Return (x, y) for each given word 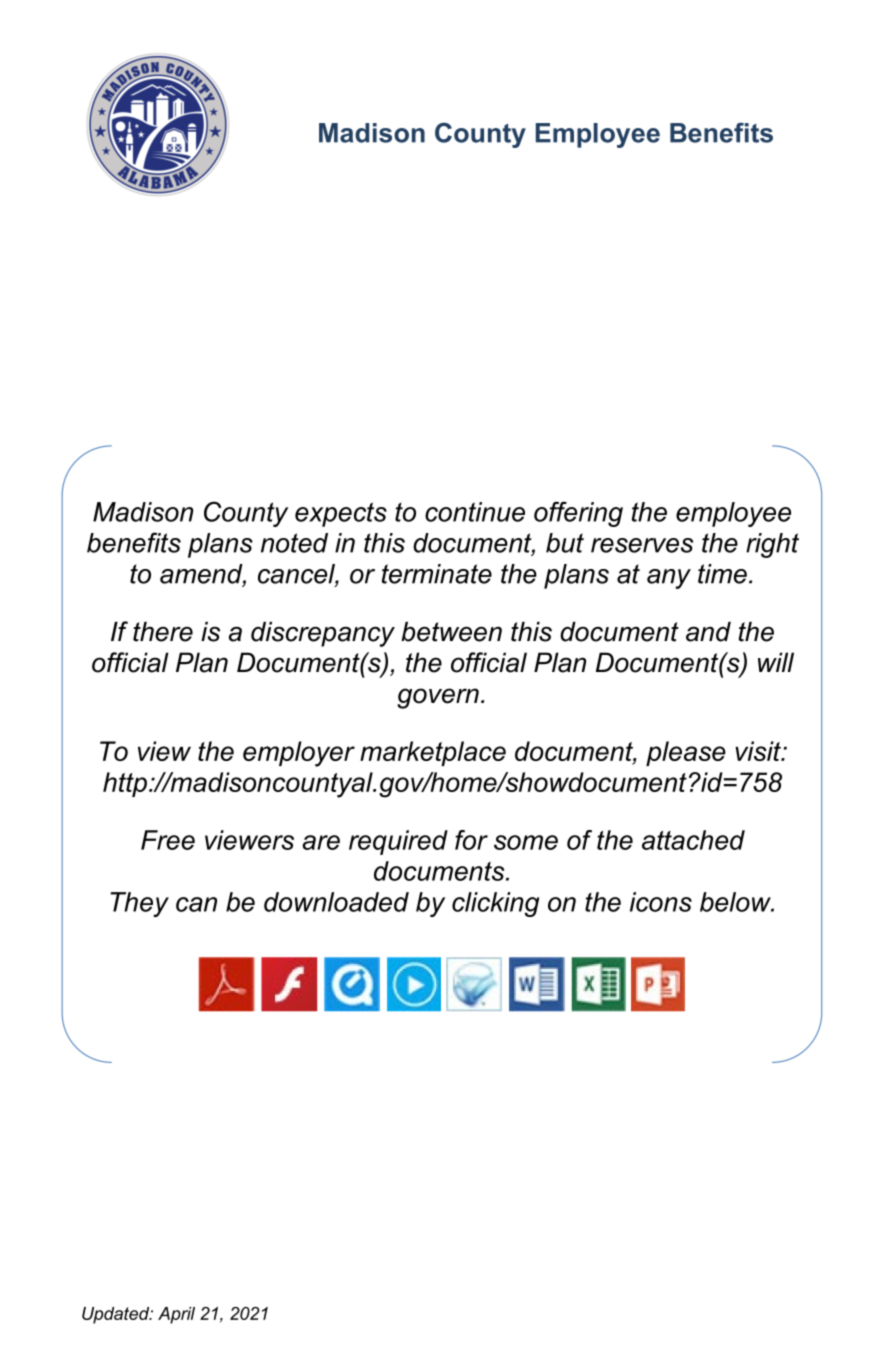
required (398, 842)
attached (693, 840)
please (686, 753)
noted (294, 543)
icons (661, 902)
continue (475, 512)
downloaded (336, 902)
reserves (642, 545)
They (139, 904)
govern (438, 698)
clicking (495, 904)
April (176, 1315)
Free (168, 840)
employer (299, 754)
